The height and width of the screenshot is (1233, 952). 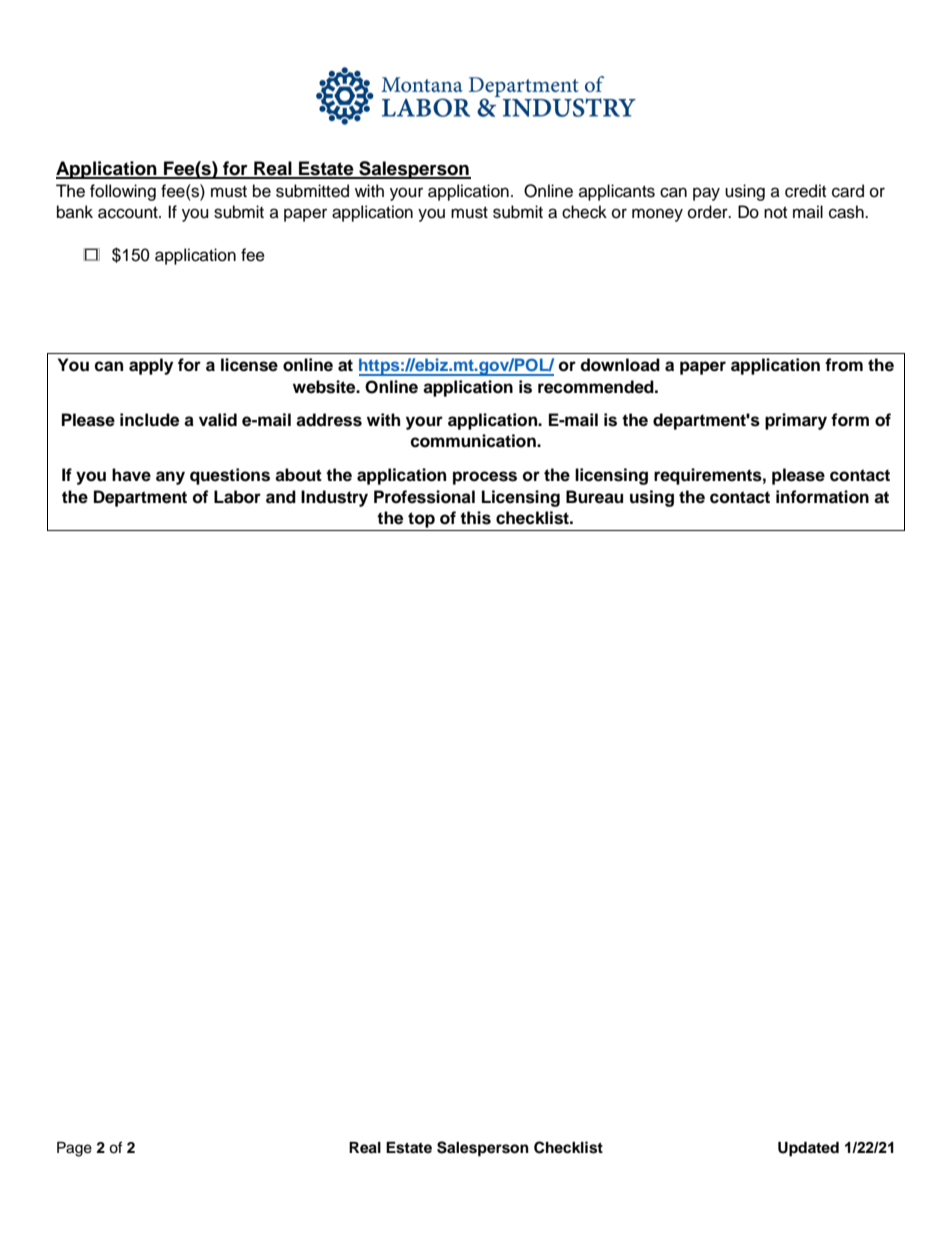 What do you see at coordinates (594, 497) in the screenshot?
I see `Bureau` at bounding box center [594, 497].
